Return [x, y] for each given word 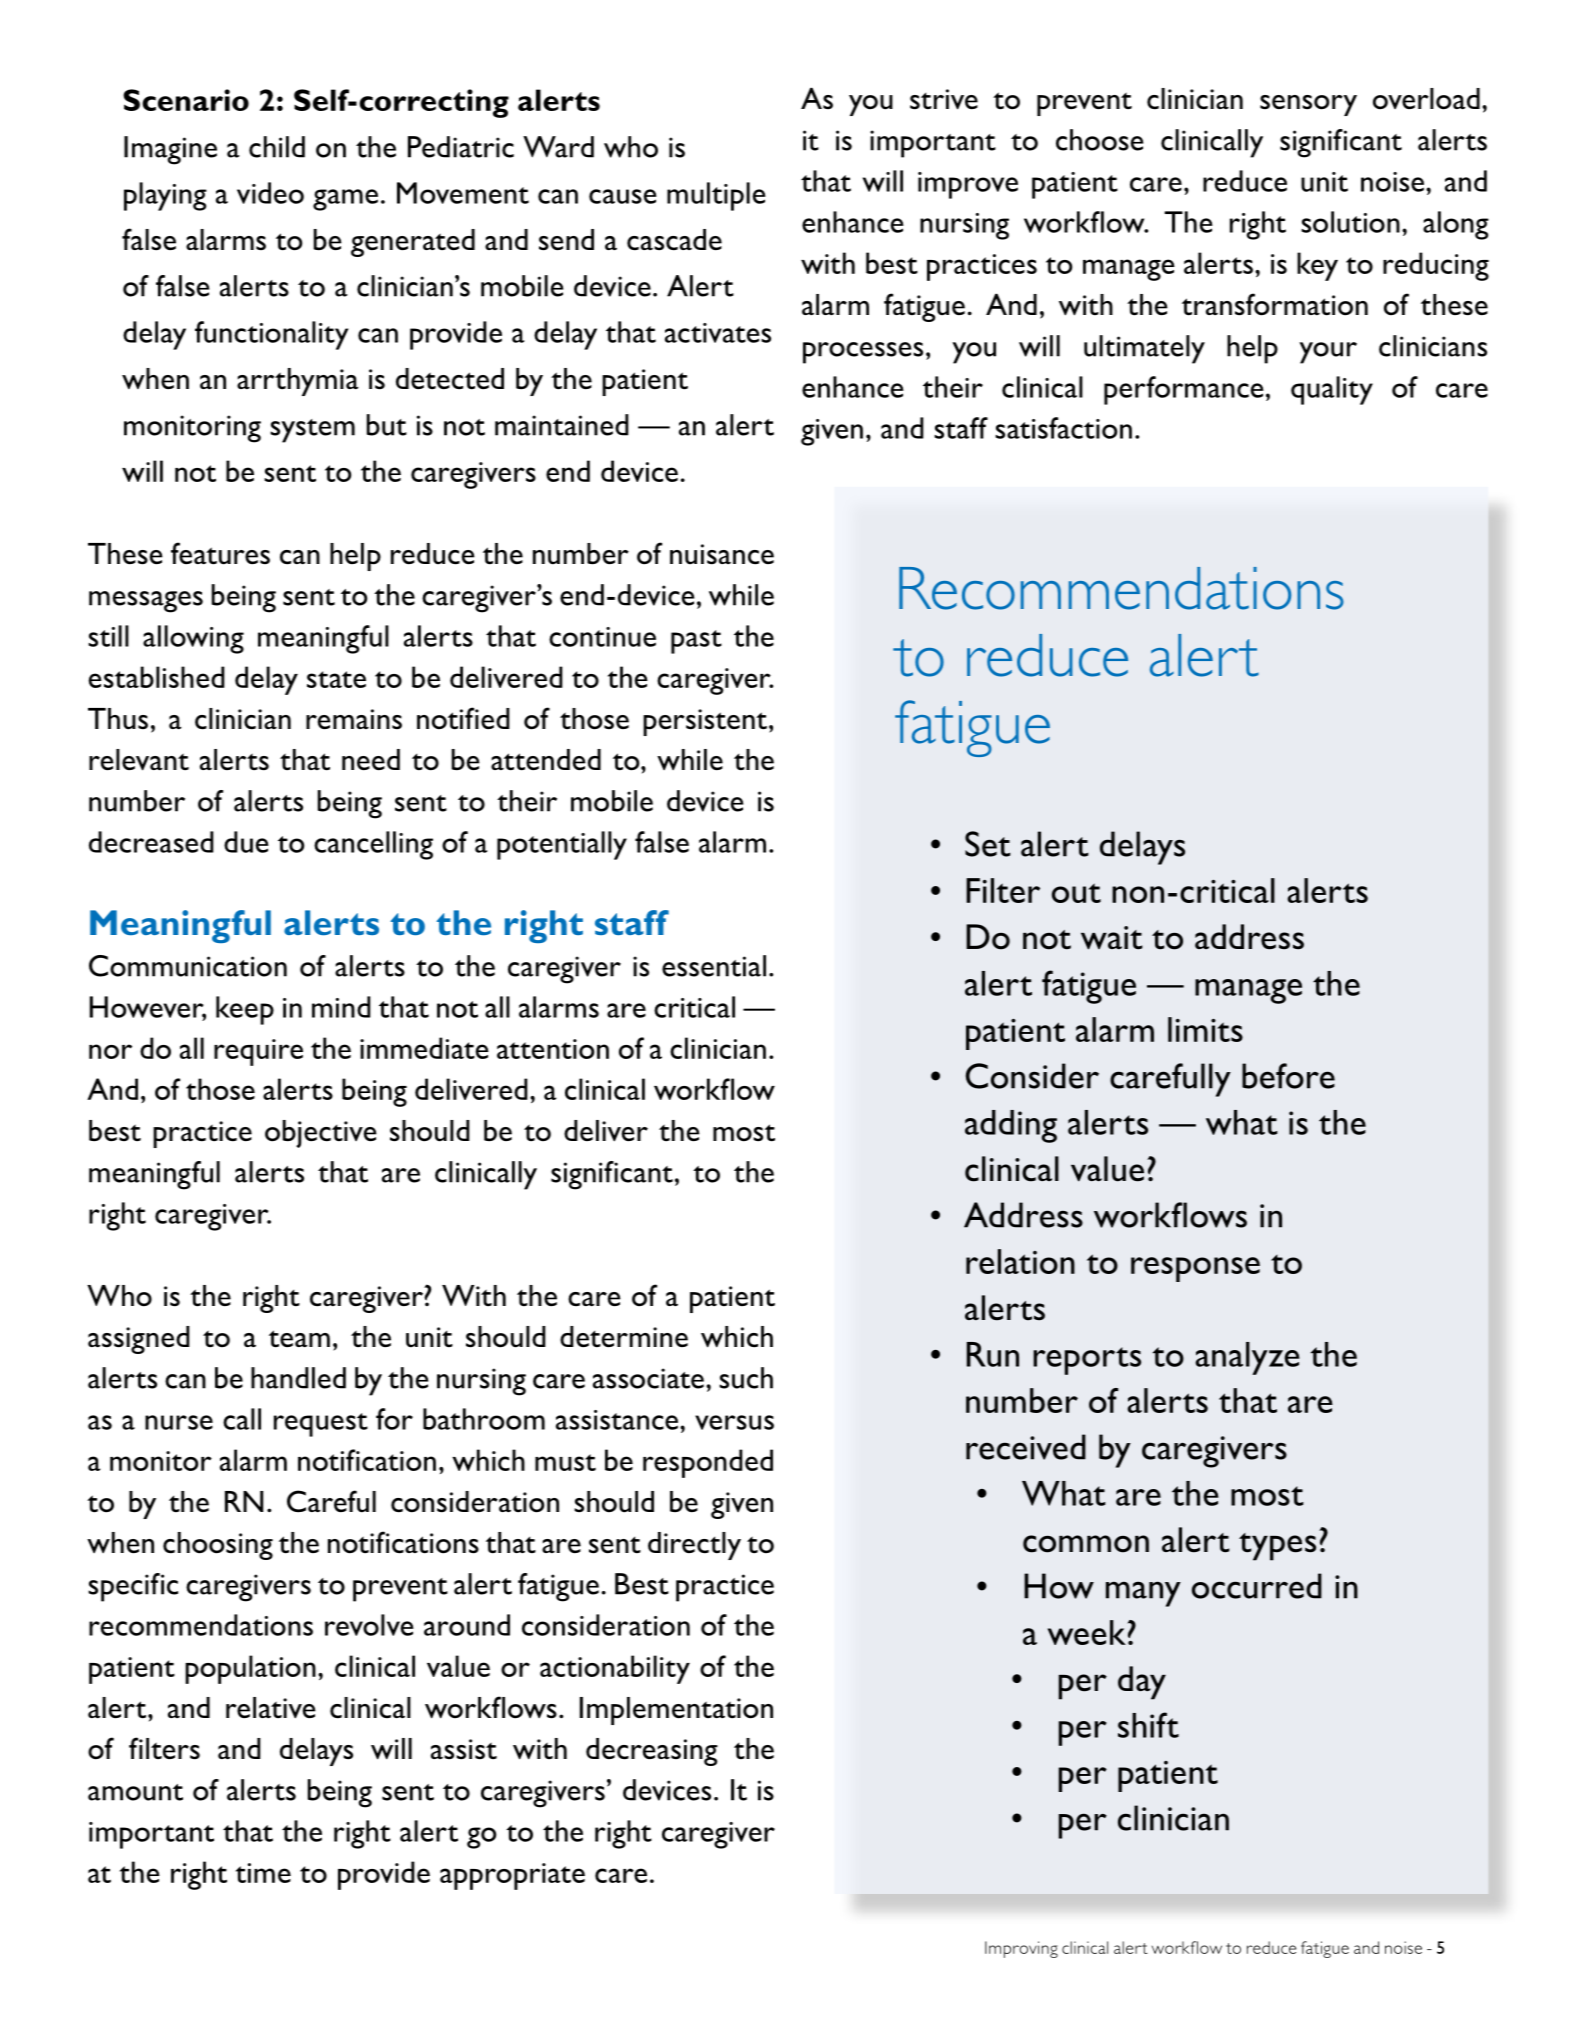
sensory [1308, 105]
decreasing [652, 1752]
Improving [1021, 1949]
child [277, 147]
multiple [716, 196]
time [263, 1873]
